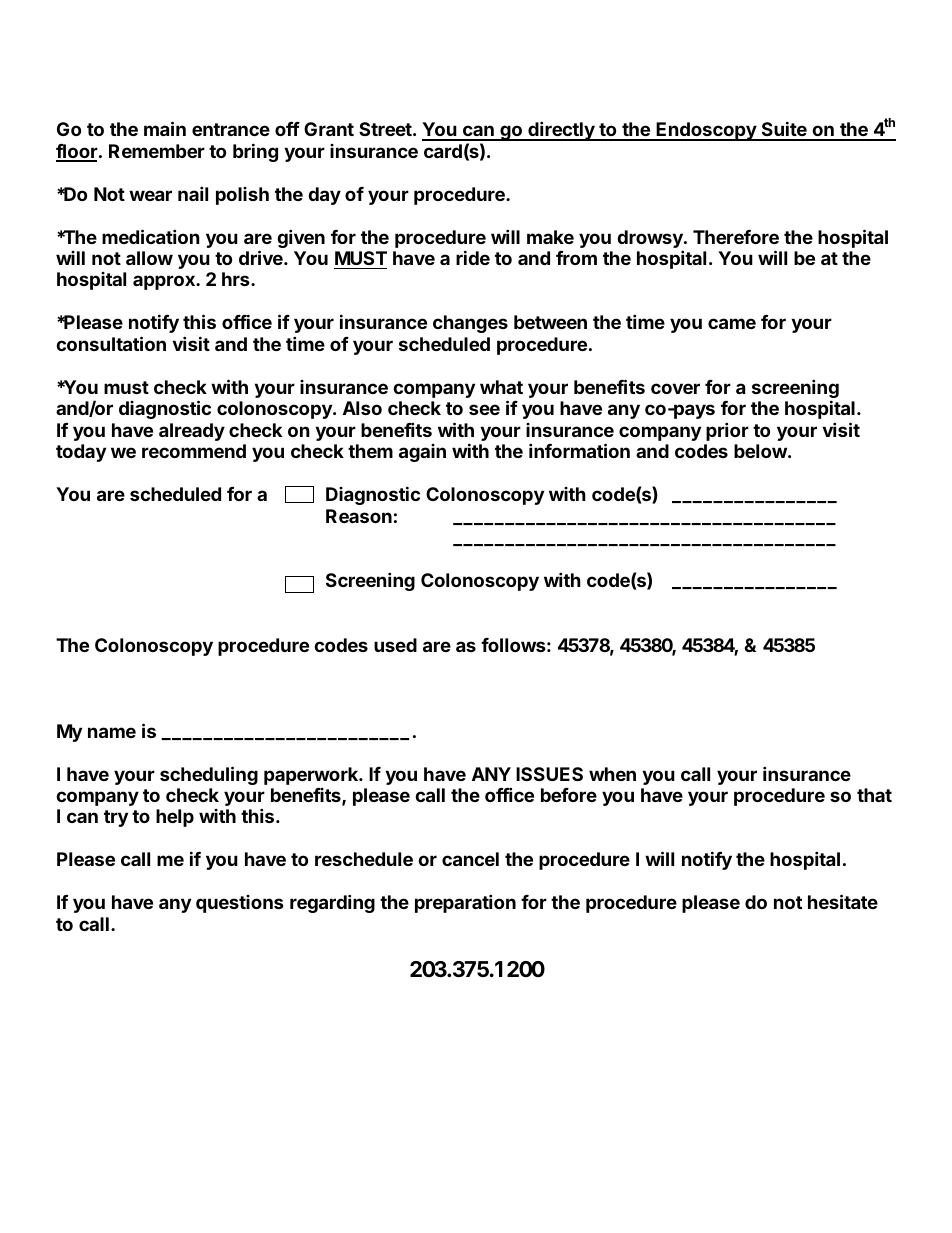 The width and height of the document is (952, 1233). I want to click on hesitate, so click(843, 901).
